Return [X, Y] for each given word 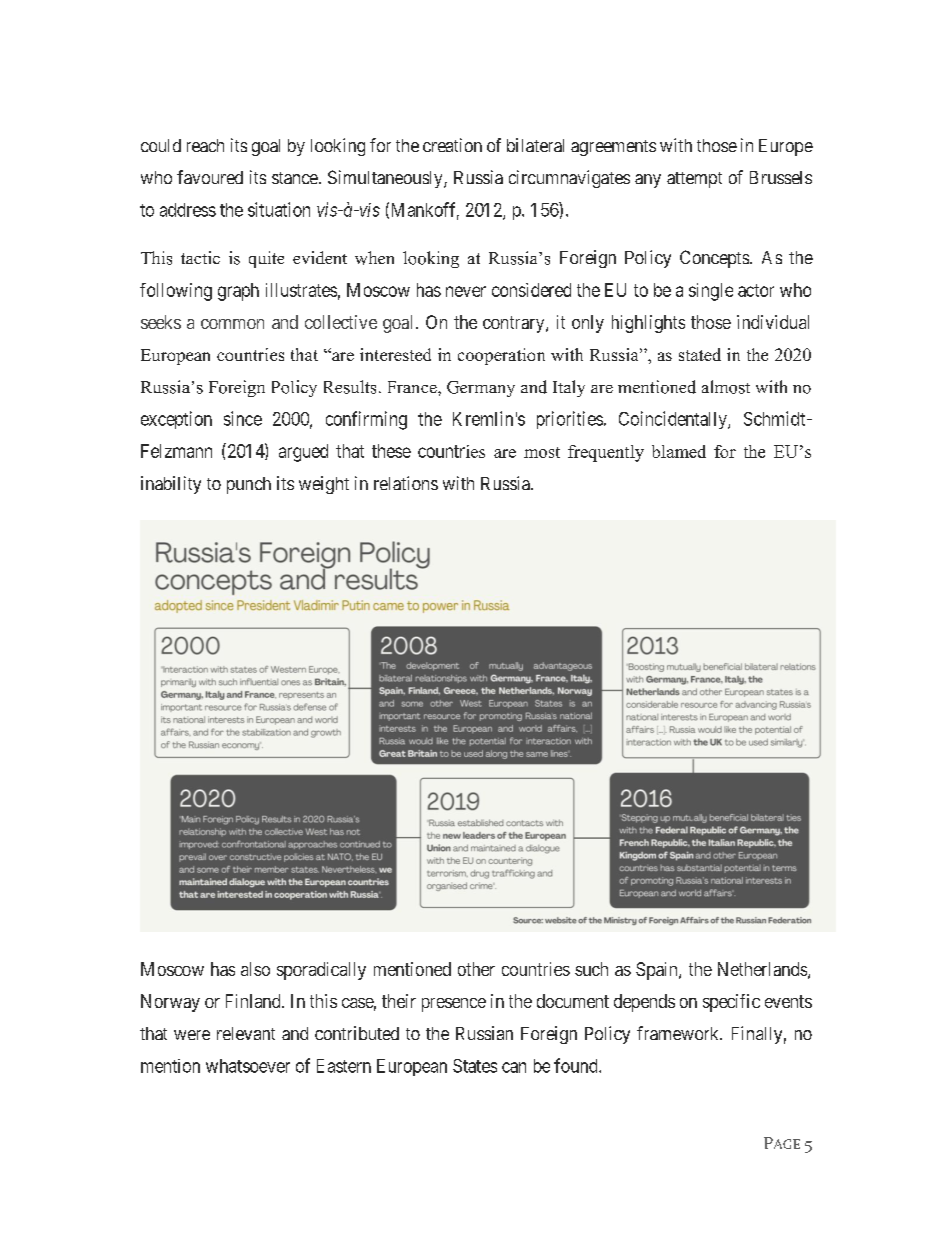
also [255, 969]
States [475, 1066]
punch [249, 485]
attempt [694, 180]
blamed [679, 451]
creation [452, 145]
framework [679, 1033]
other [476, 969]
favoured [210, 177]
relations [406, 483]
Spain [658, 971]
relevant [246, 1033]
